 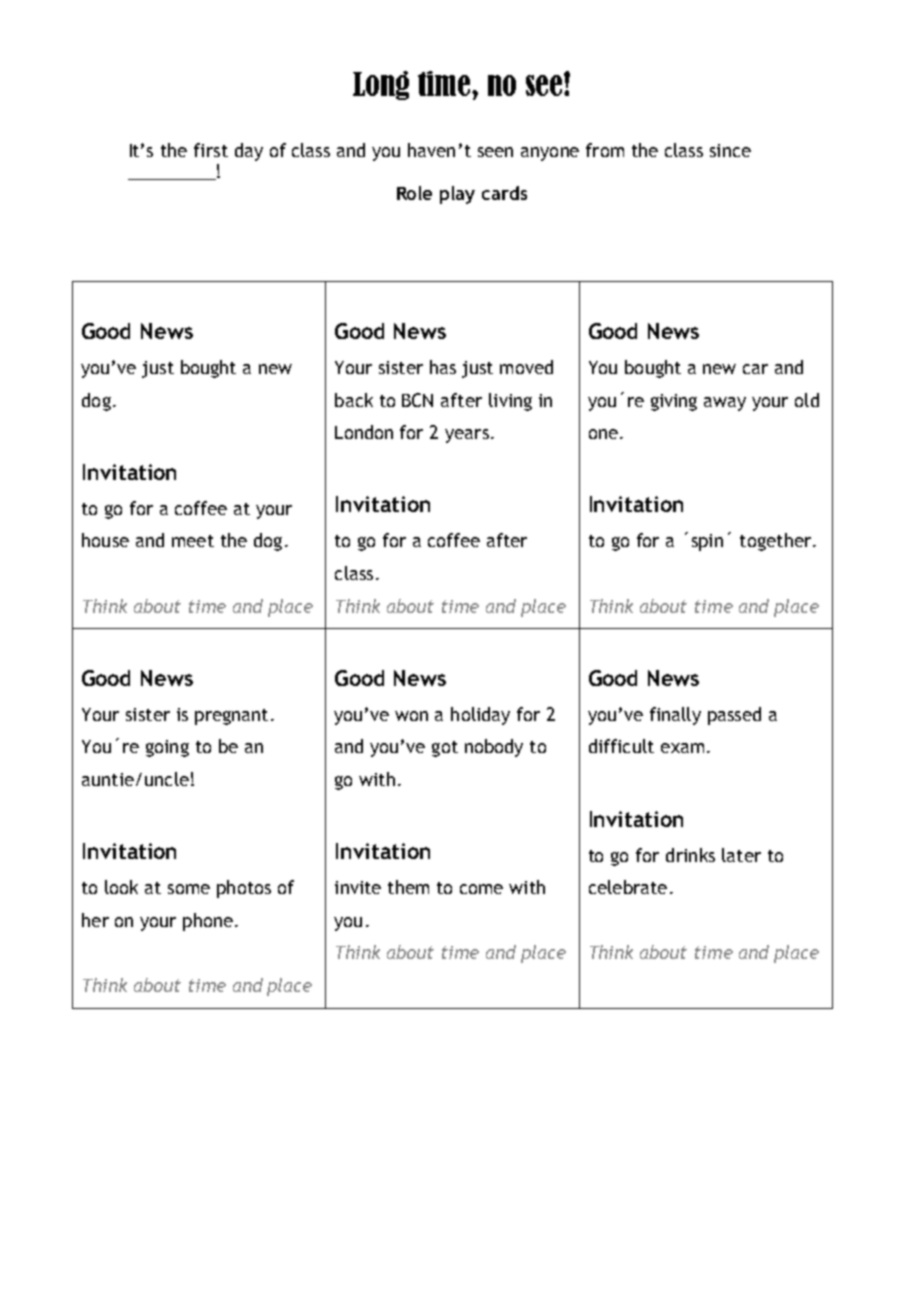 I want to click on years, so click(x=467, y=436).
